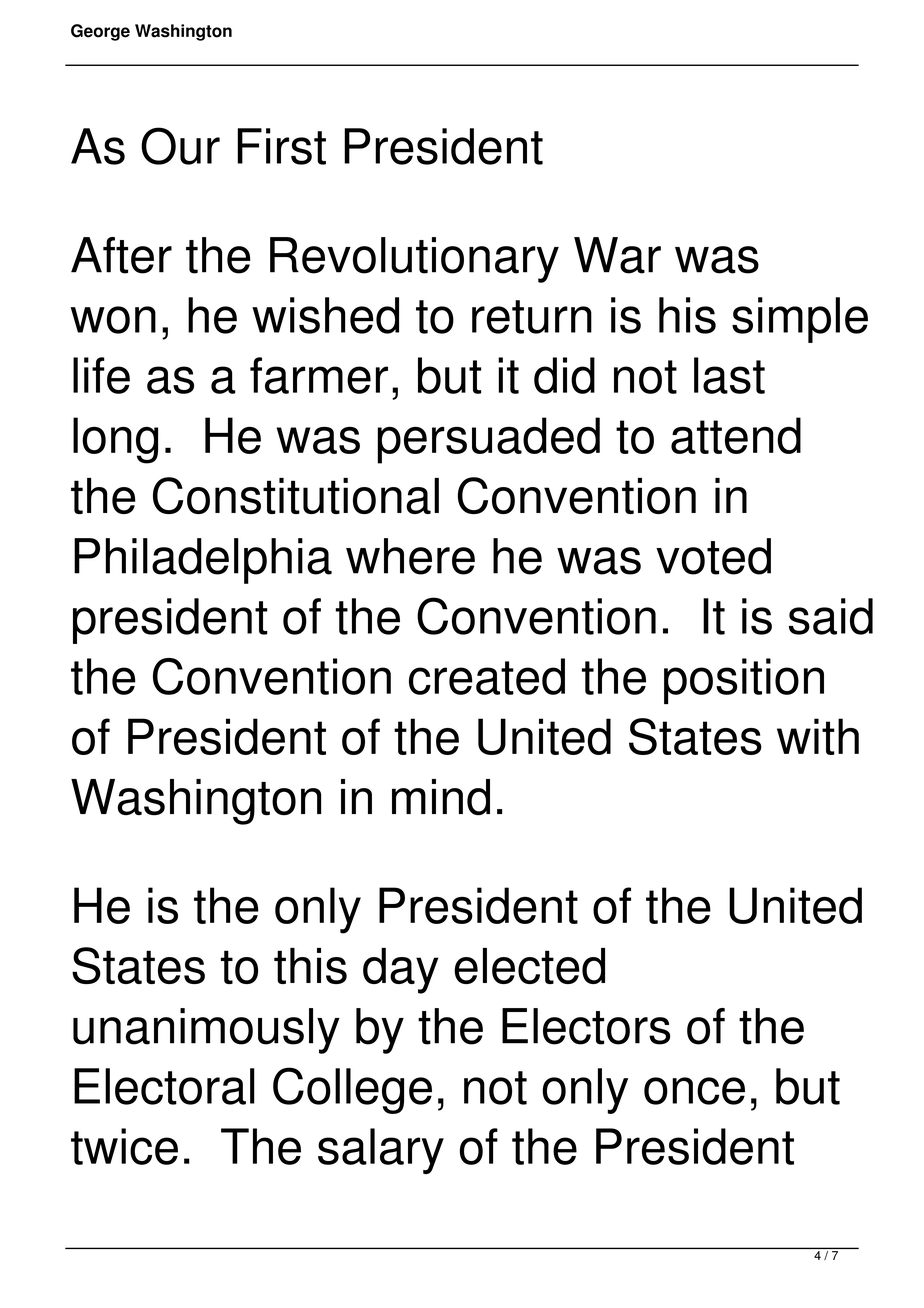  Describe the element at coordinates (203, 561) in the document. I see `Philadelphia` at that location.
